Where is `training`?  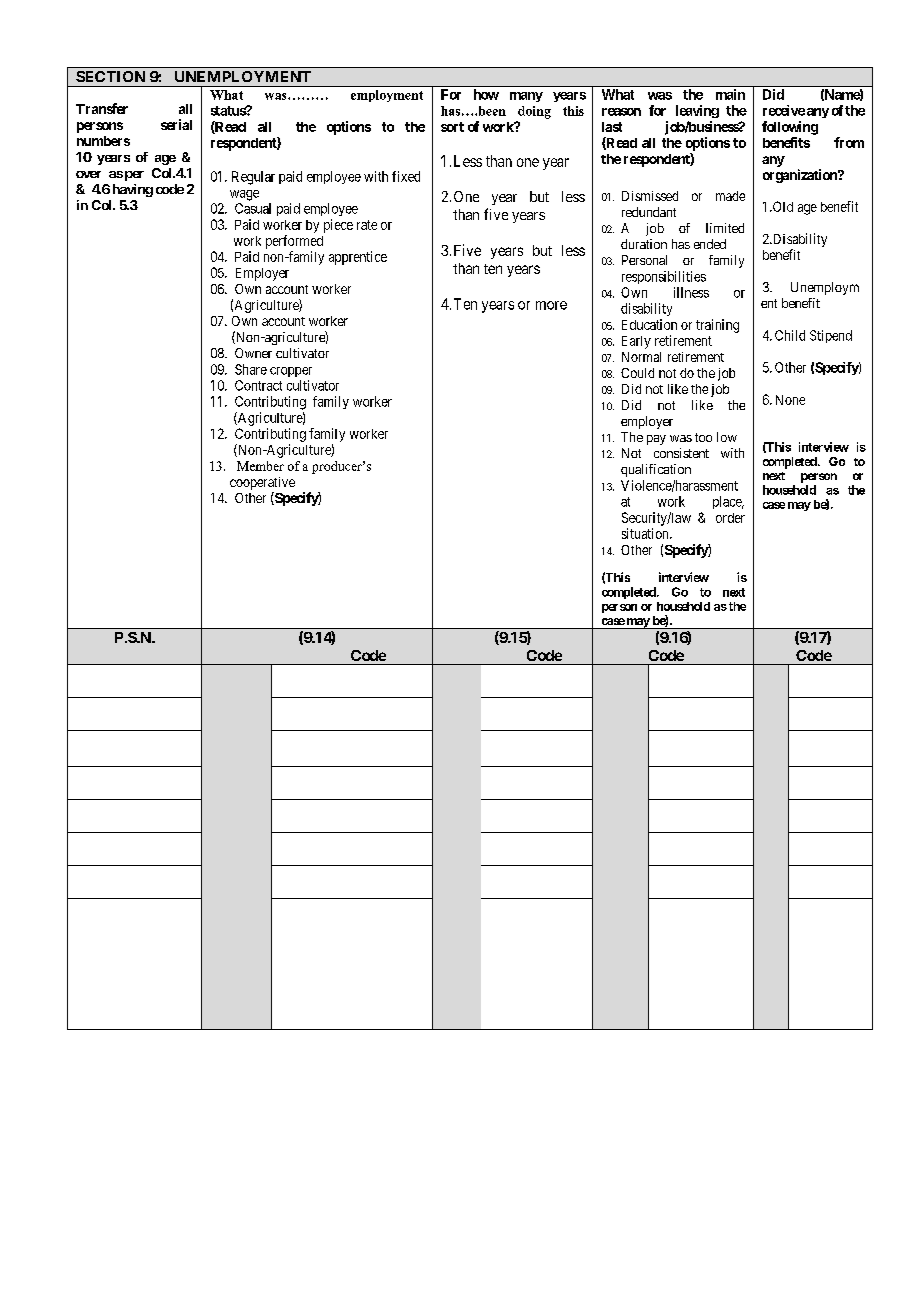 training is located at coordinates (717, 326).
